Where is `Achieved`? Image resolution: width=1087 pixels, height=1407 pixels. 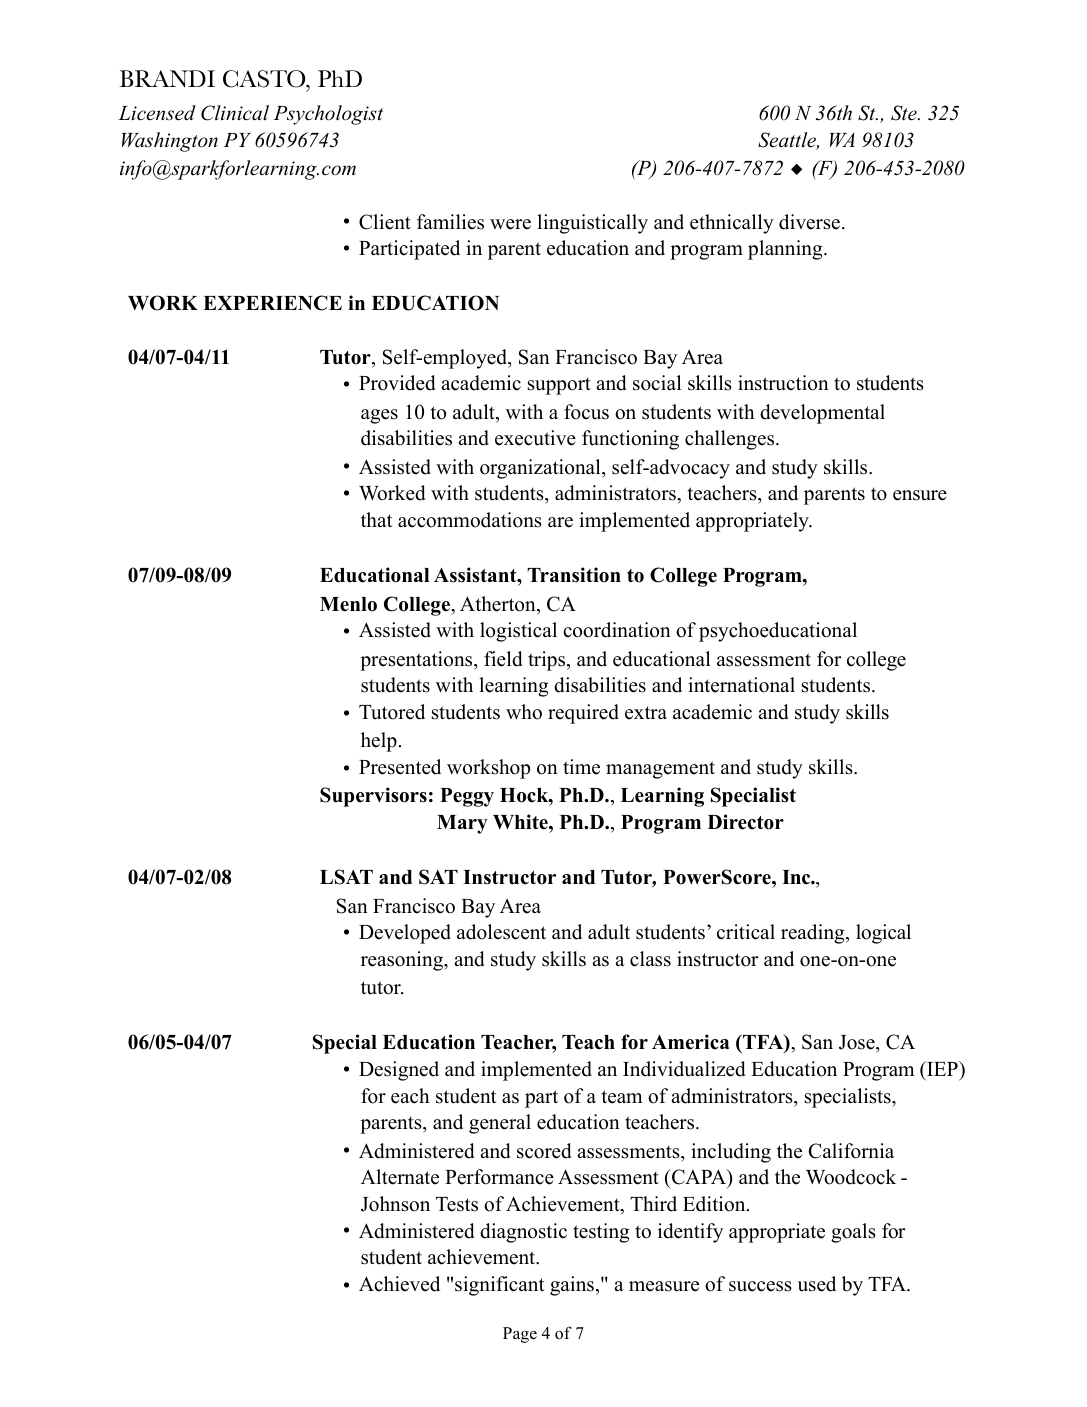
Achieved is located at coordinates (399, 1284).
